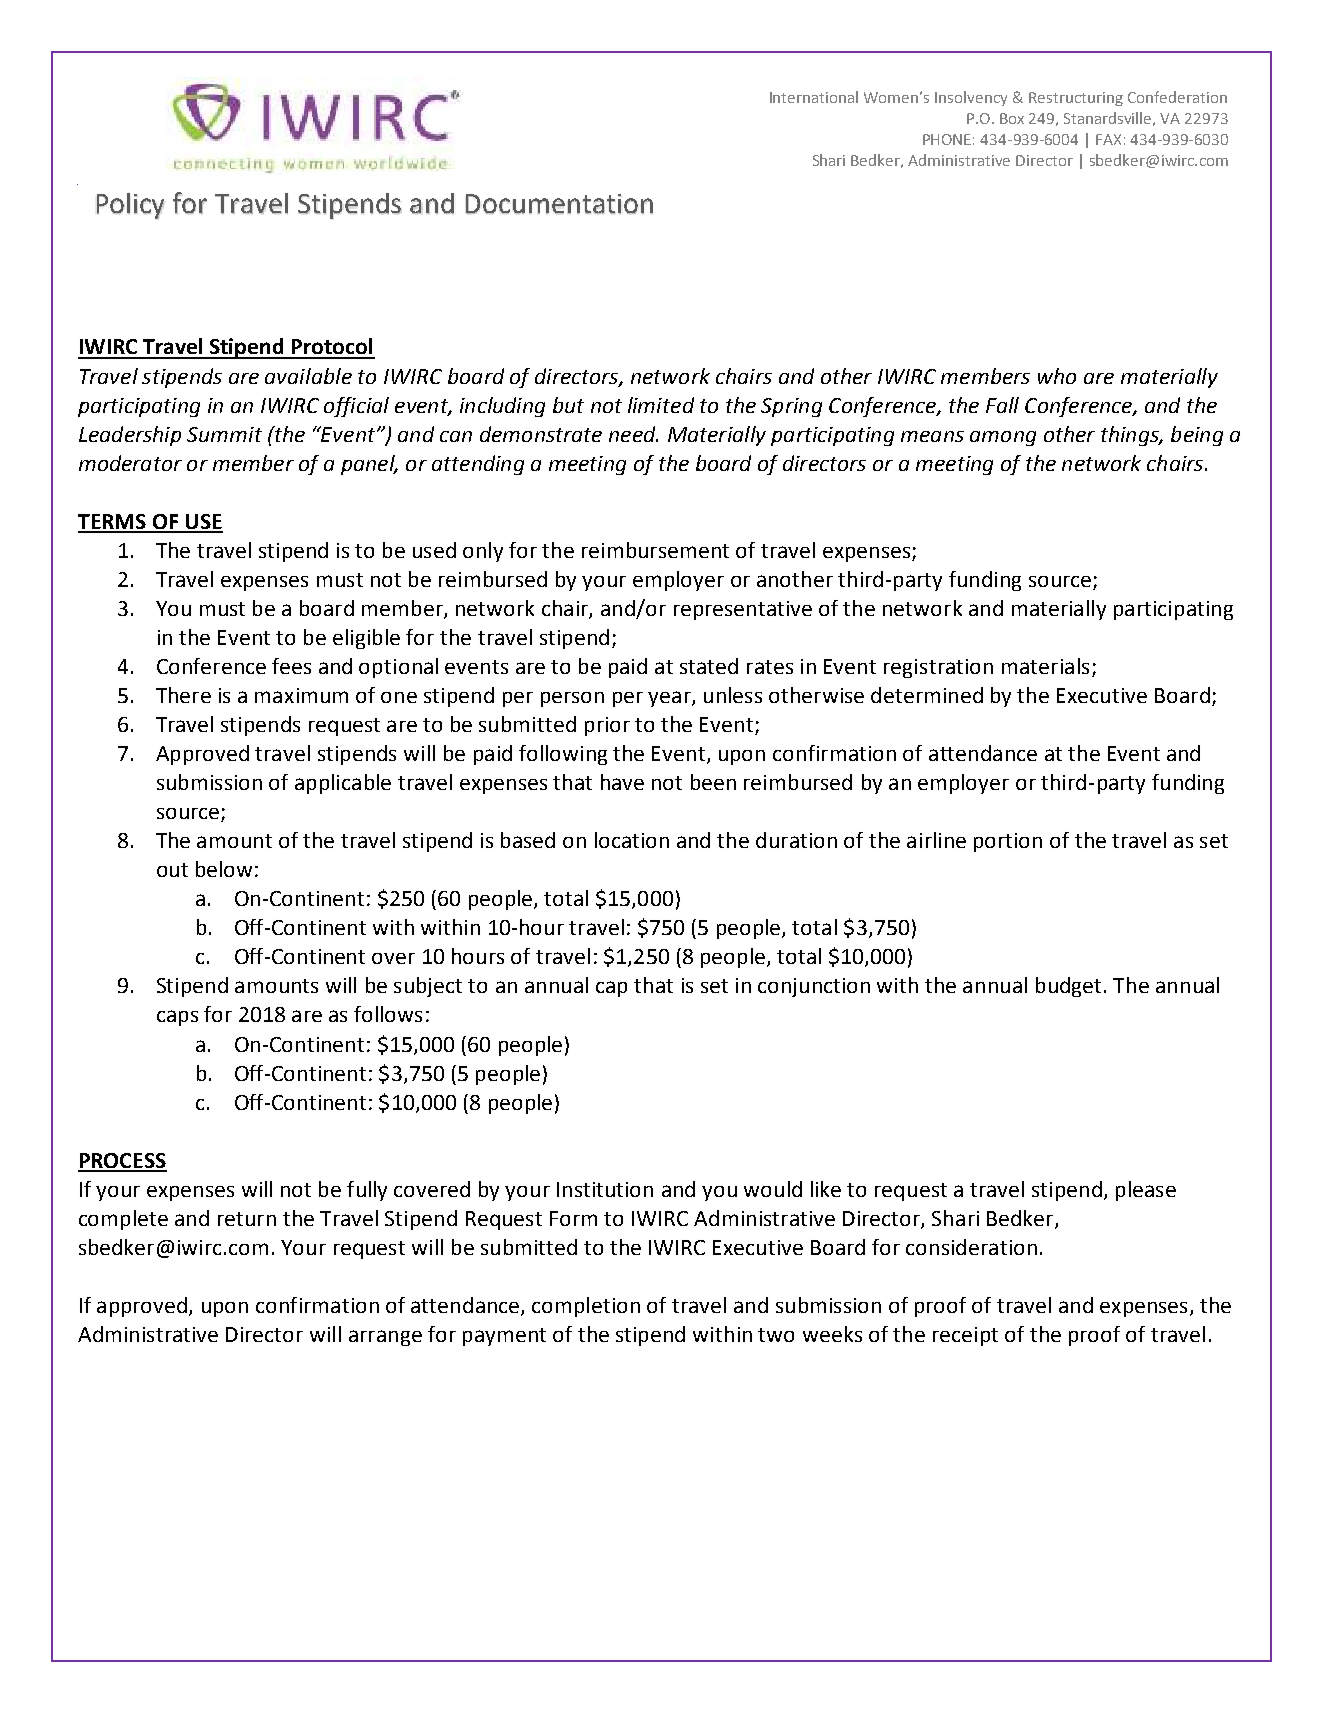 The height and width of the image is (1713, 1323). I want to click on return, so click(247, 1219).
